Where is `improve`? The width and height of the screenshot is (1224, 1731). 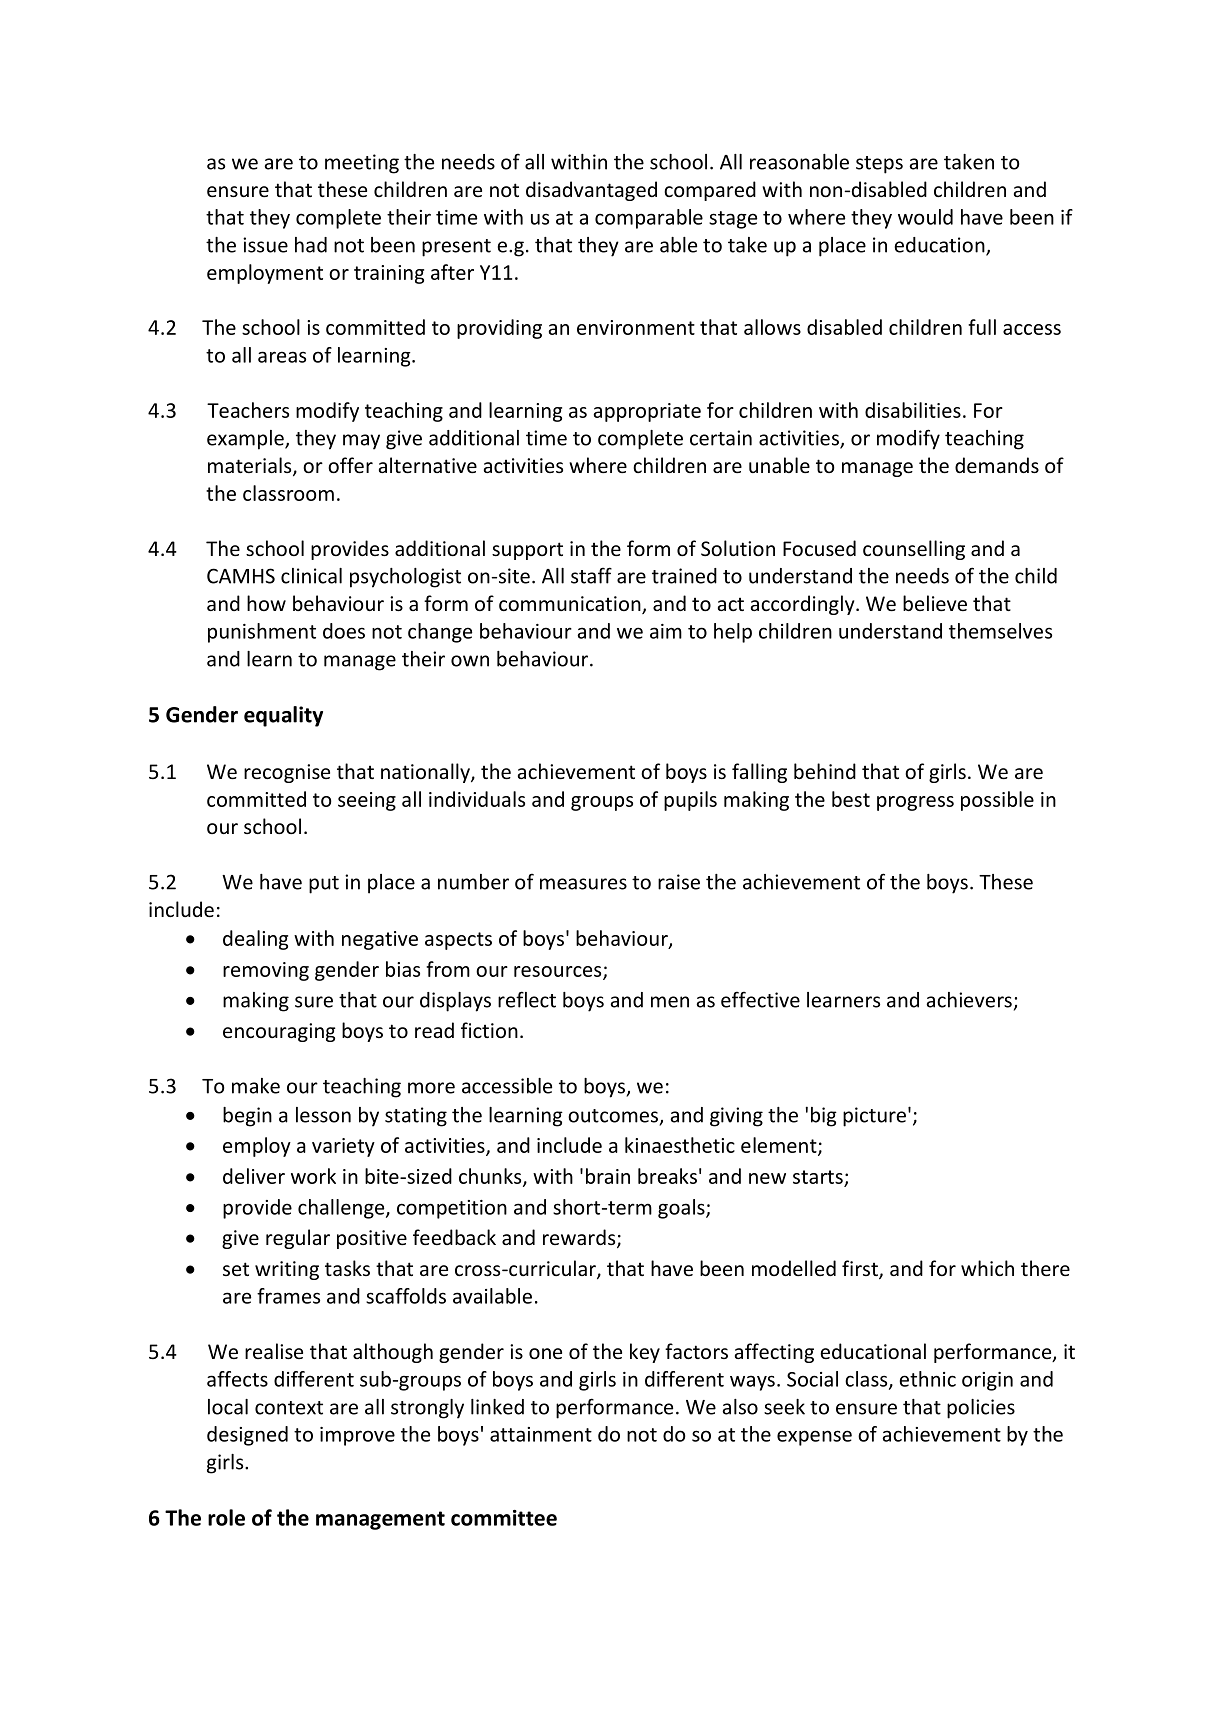 improve is located at coordinates (357, 1436).
